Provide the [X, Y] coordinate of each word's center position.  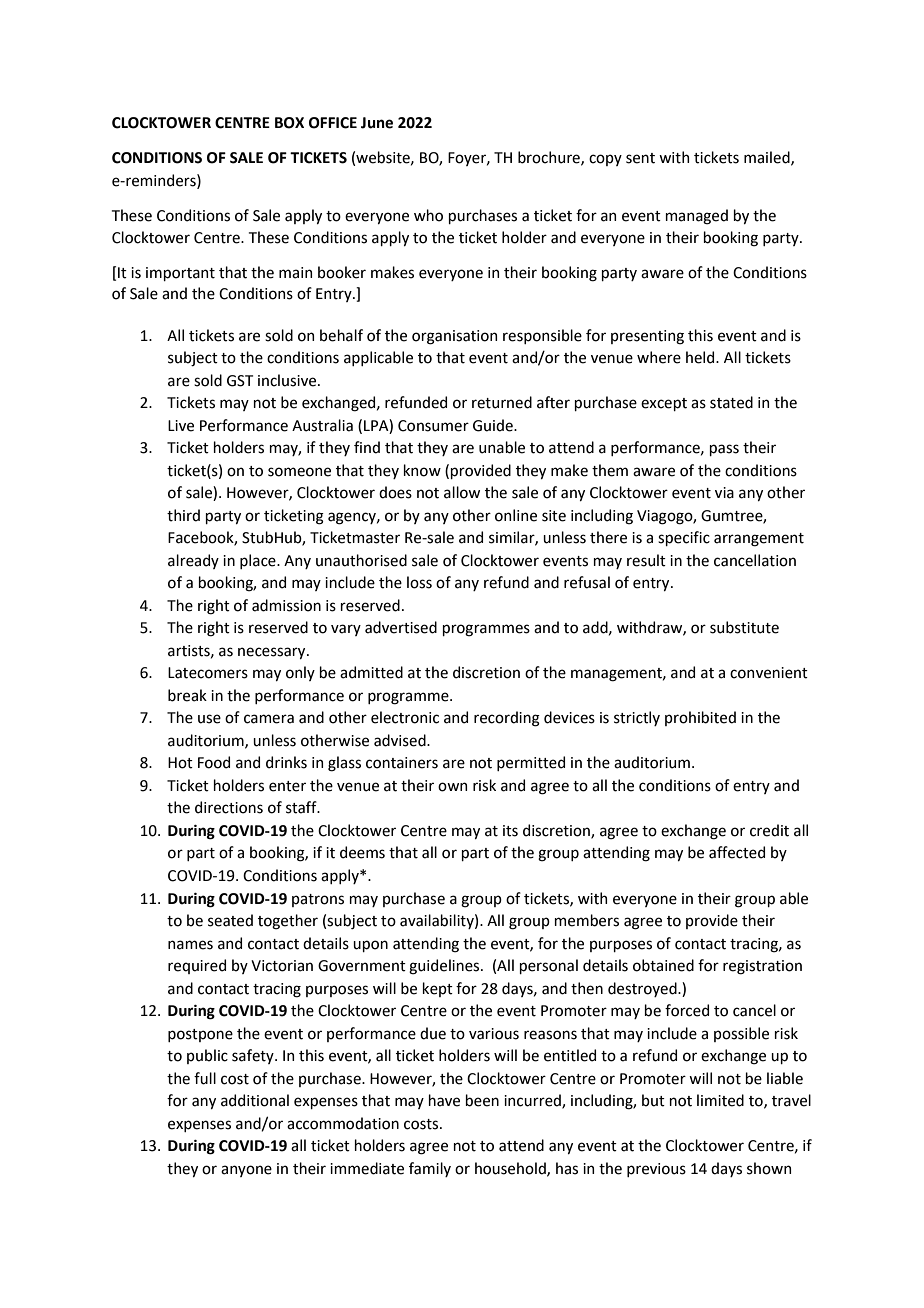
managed [696, 217]
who [428, 215]
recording [507, 719]
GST [240, 381]
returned [502, 402]
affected [737, 852]
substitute [744, 627]
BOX [289, 123]
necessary [273, 653]
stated [731, 402]
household [511, 1169]
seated [230, 920]
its [510, 831]
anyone [246, 1171]
